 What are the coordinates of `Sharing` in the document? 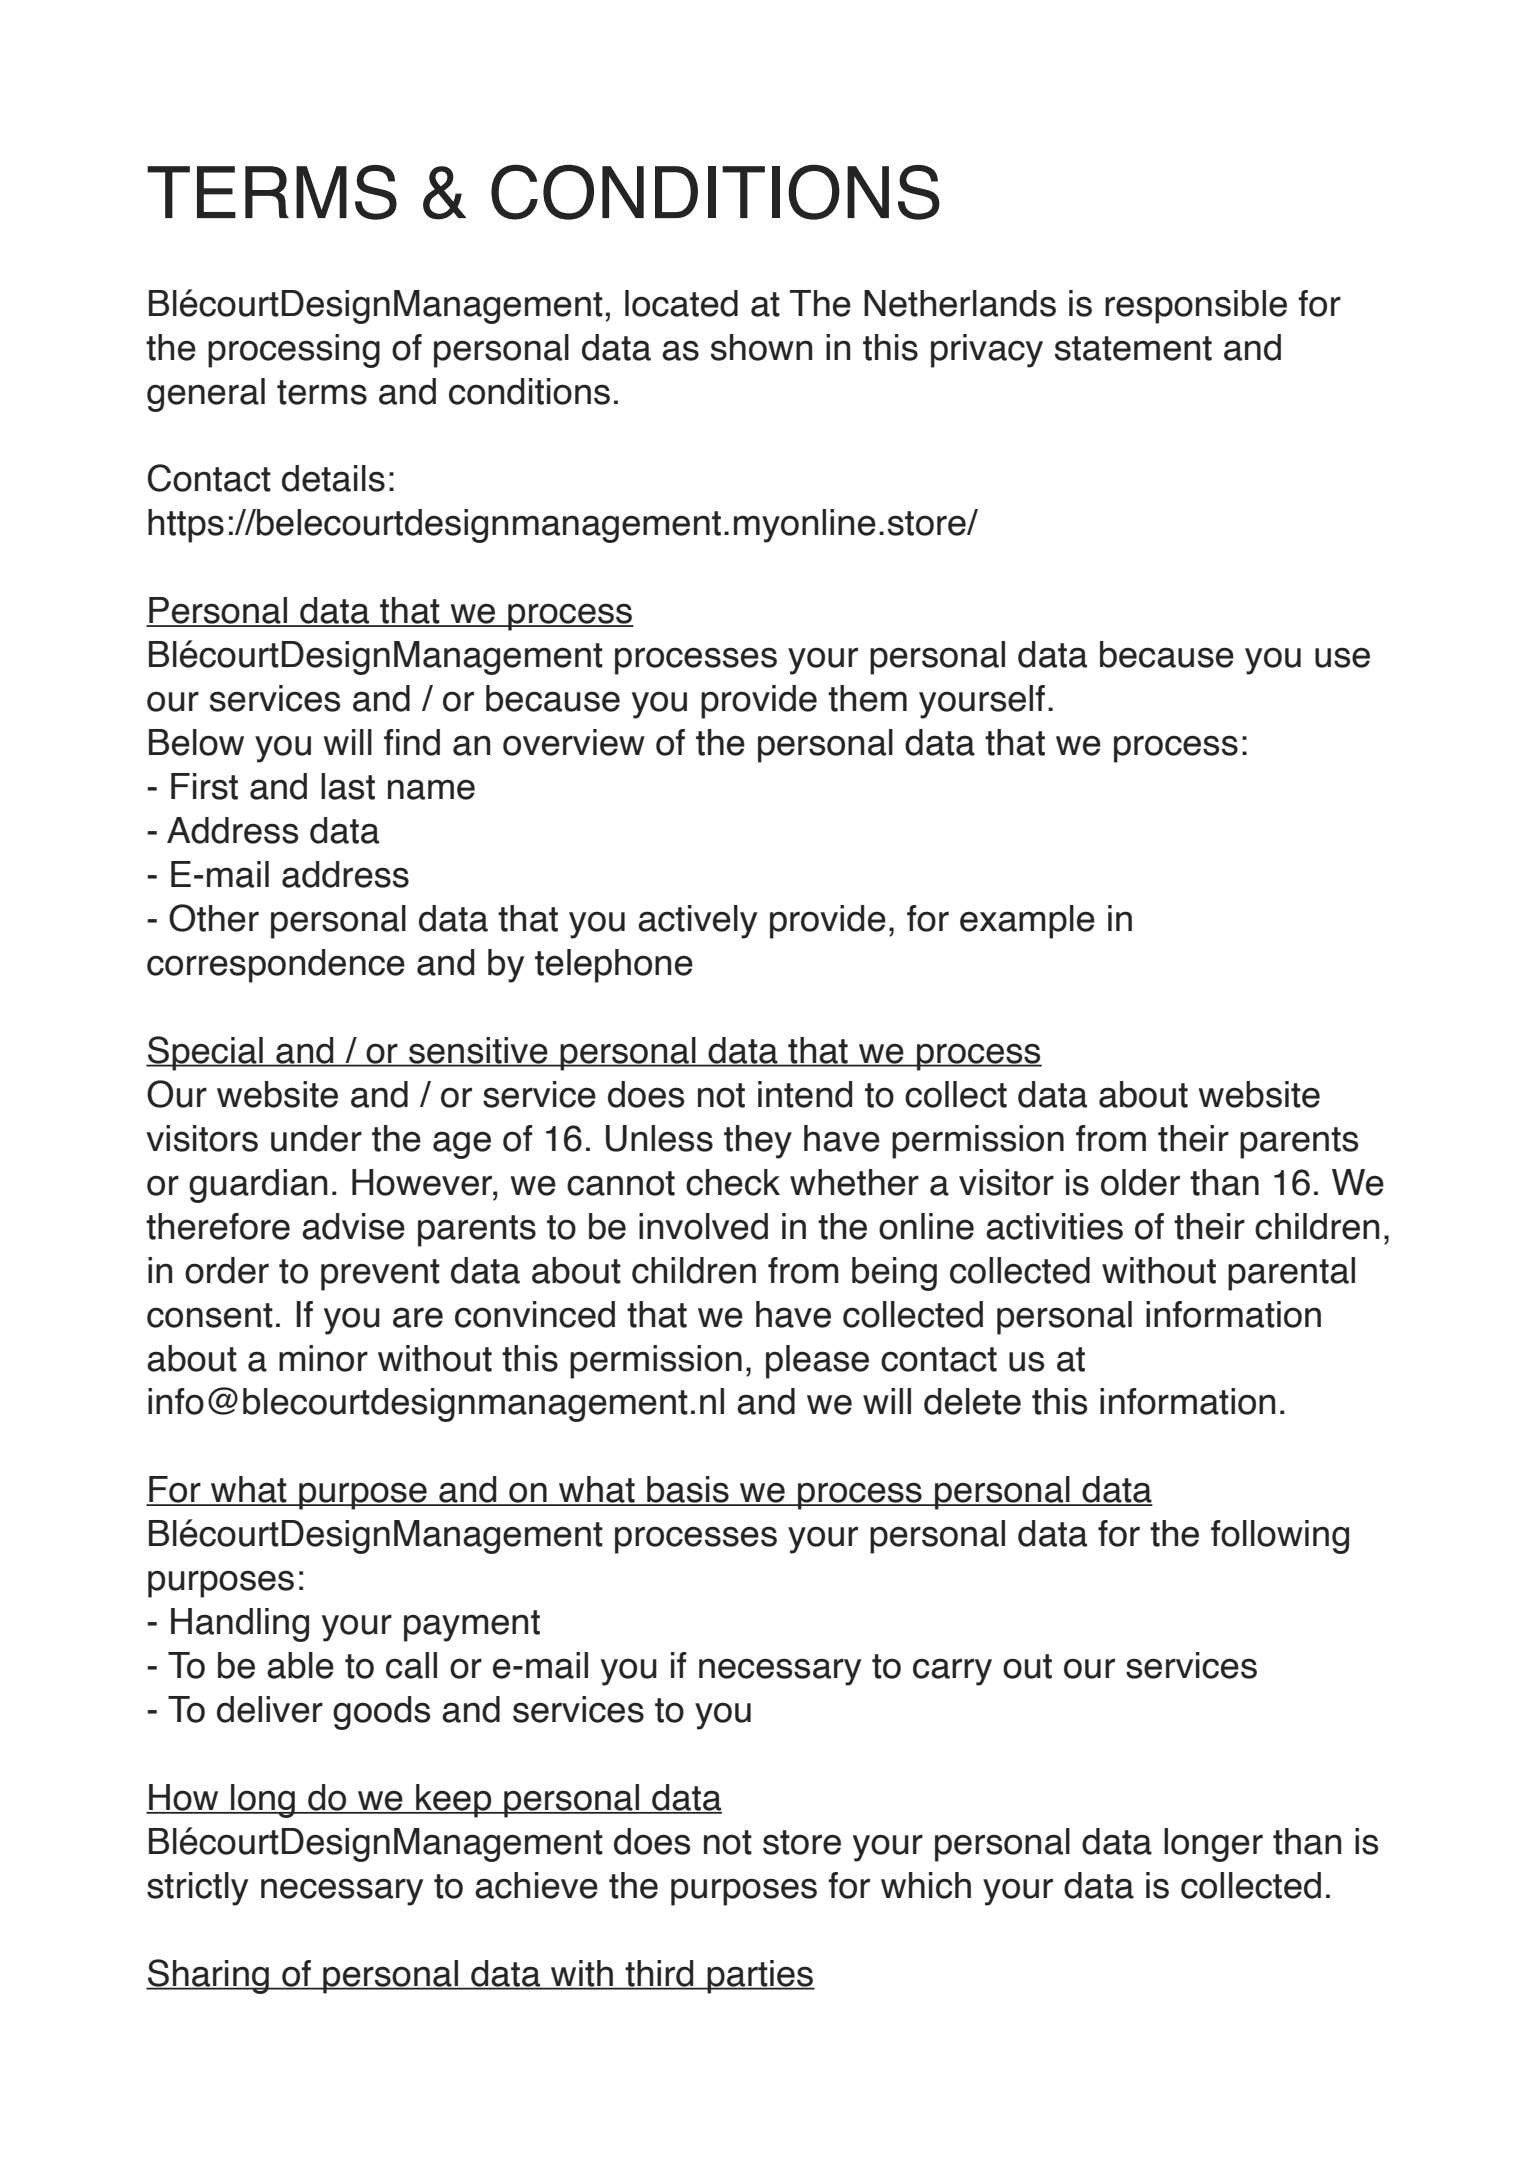 It's located at (208, 1976).
